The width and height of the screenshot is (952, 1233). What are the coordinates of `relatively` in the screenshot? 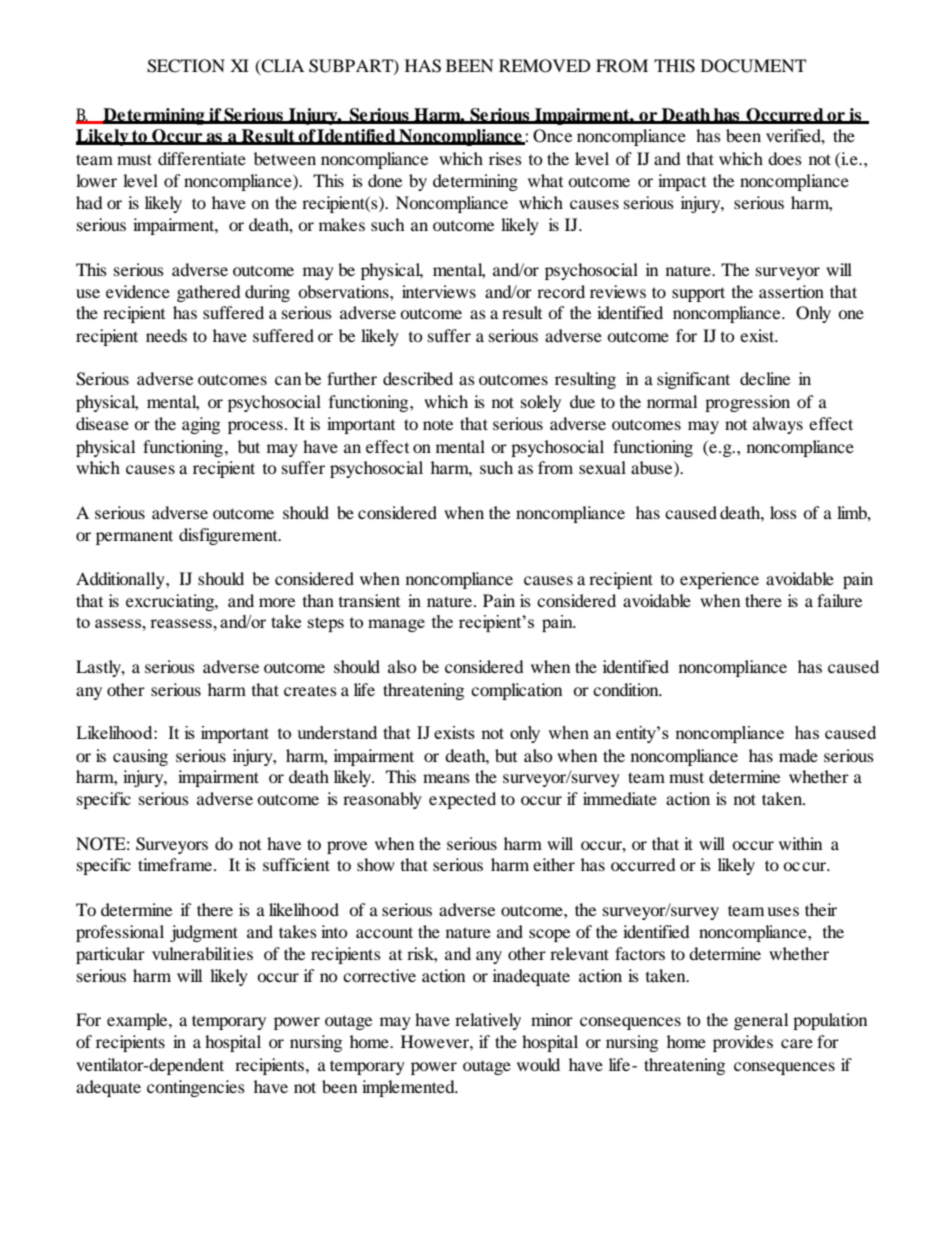 It's located at (488, 1021).
